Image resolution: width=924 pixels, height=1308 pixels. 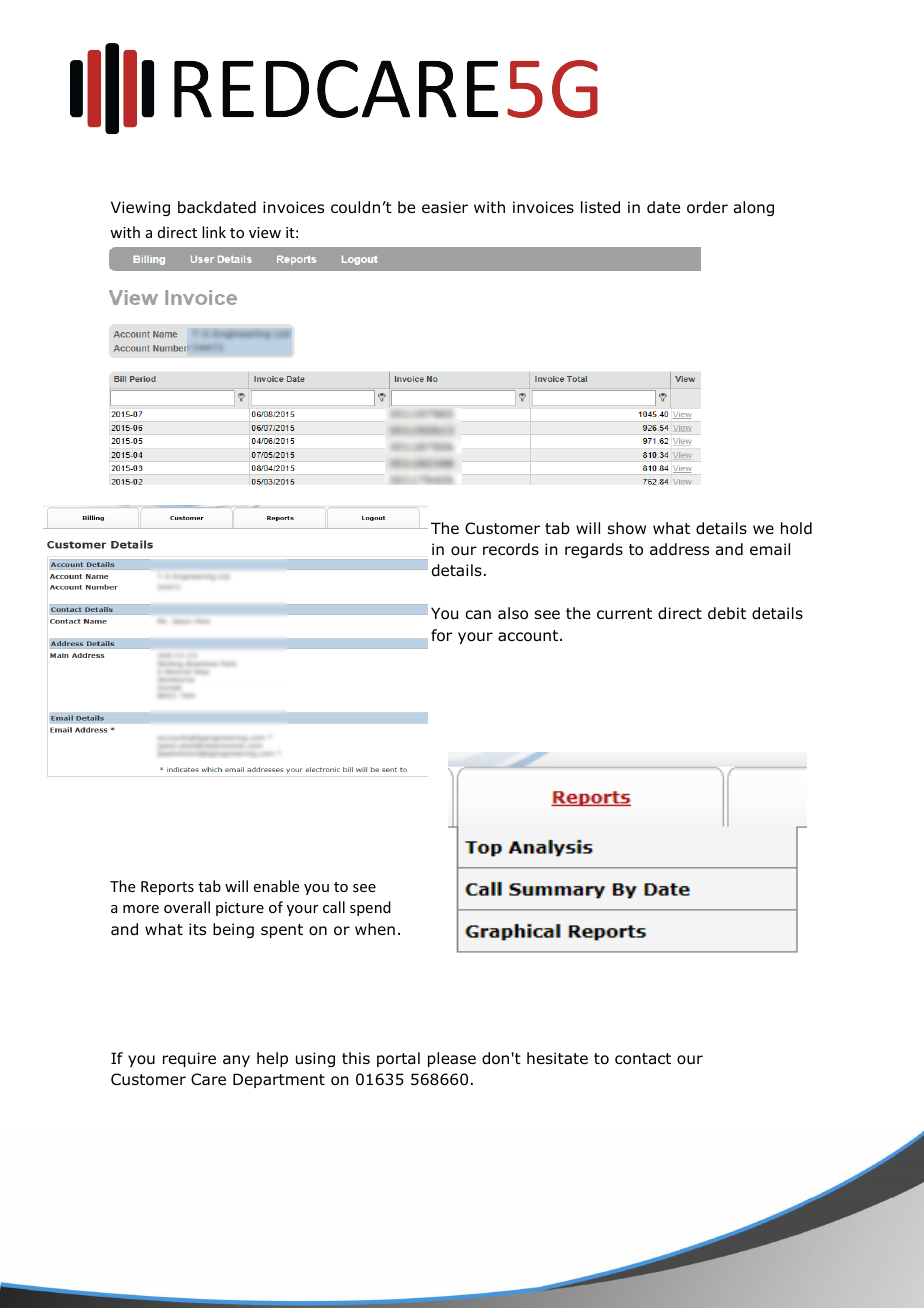 What do you see at coordinates (276, 886) in the image?
I see `enable` at bounding box center [276, 886].
